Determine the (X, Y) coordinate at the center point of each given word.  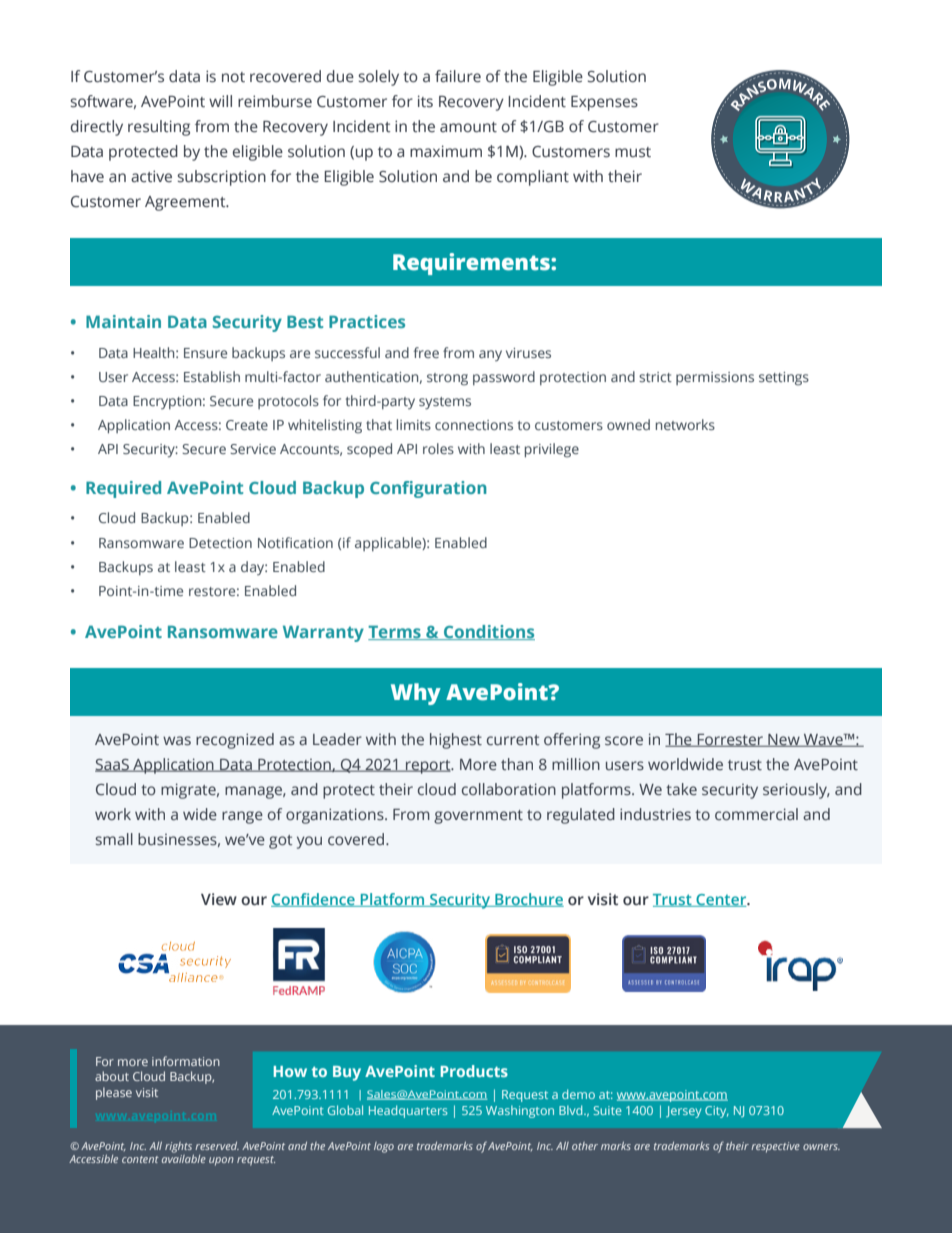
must (633, 152)
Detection (220, 543)
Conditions (488, 632)
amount (468, 127)
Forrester (730, 740)
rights (179, 1149)
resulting (159, 128)
